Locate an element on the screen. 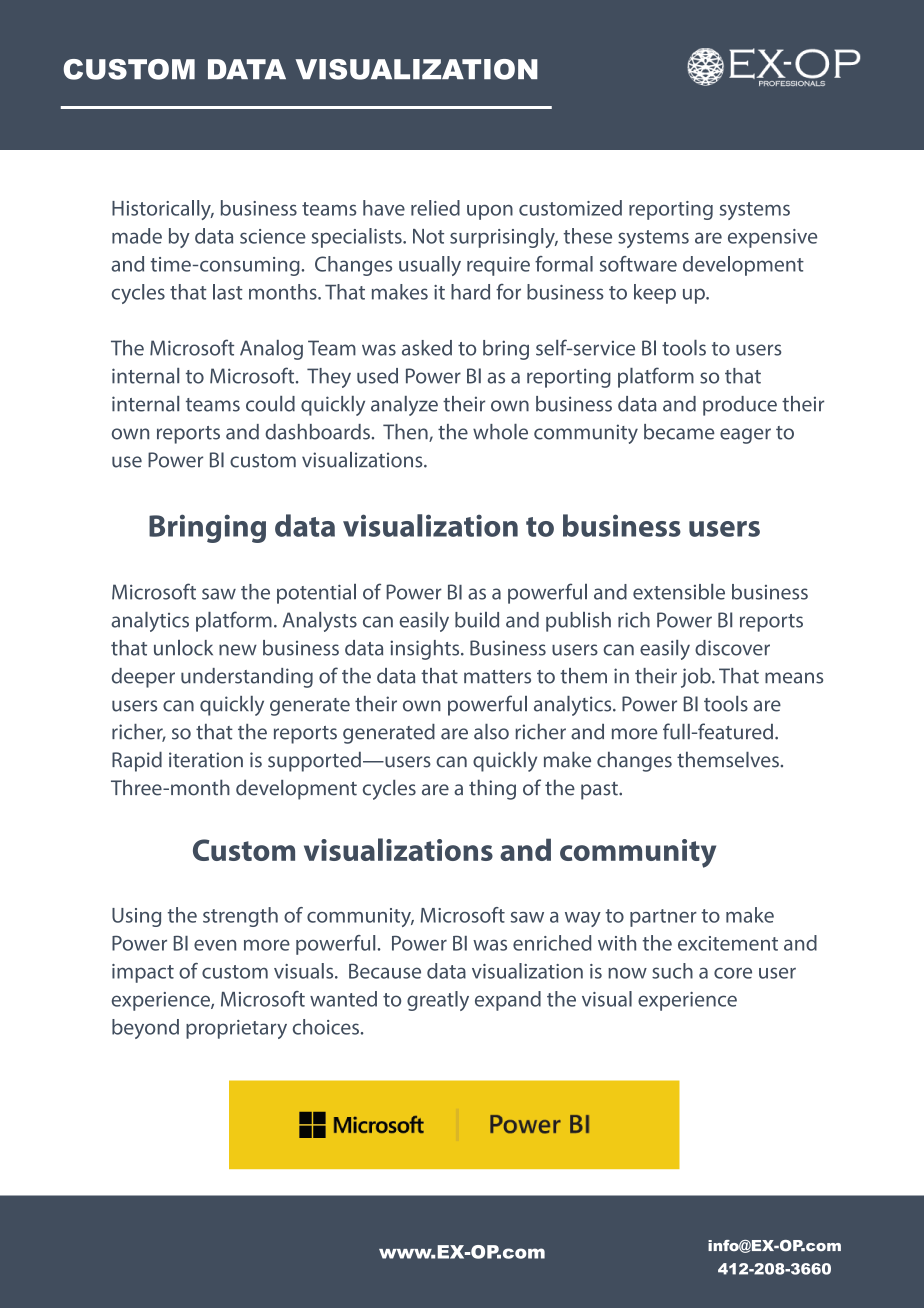 This screenshot has width=924, height=1308. greatly is located at coordinates (438, 1001).
